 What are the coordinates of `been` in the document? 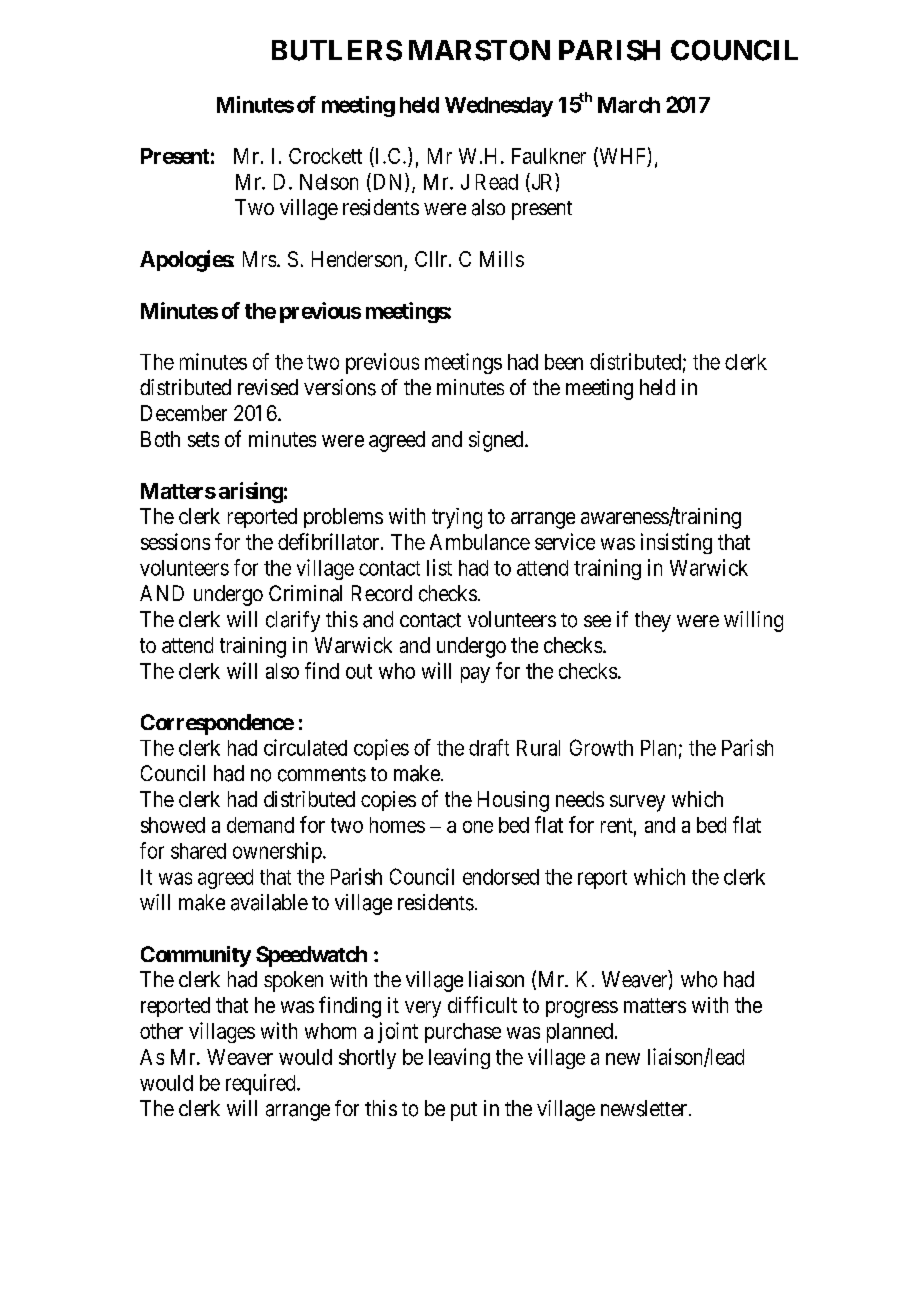 It's located at (564, 362).
